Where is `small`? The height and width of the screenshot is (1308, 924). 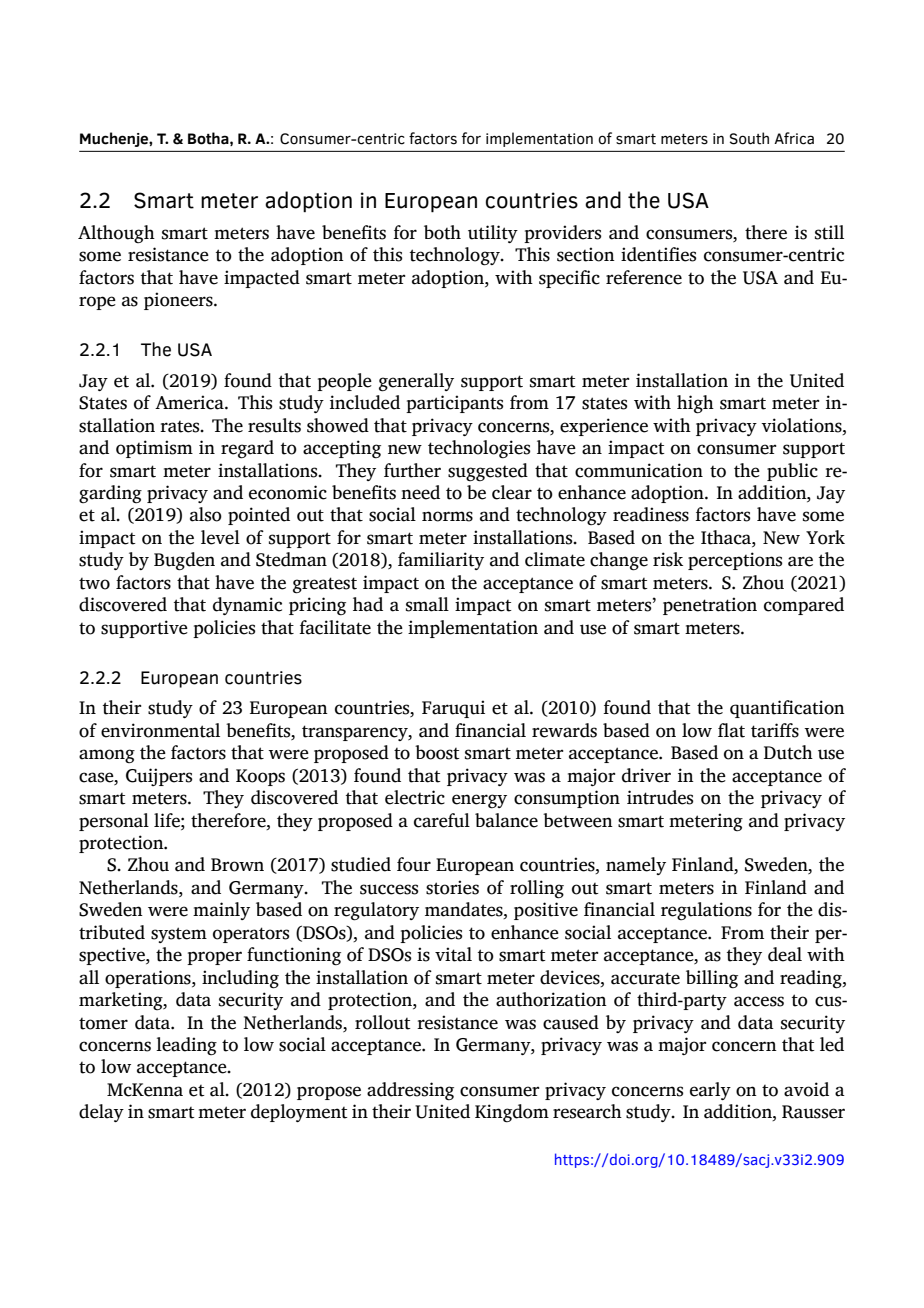 small is located at coordinates (427, 604).
